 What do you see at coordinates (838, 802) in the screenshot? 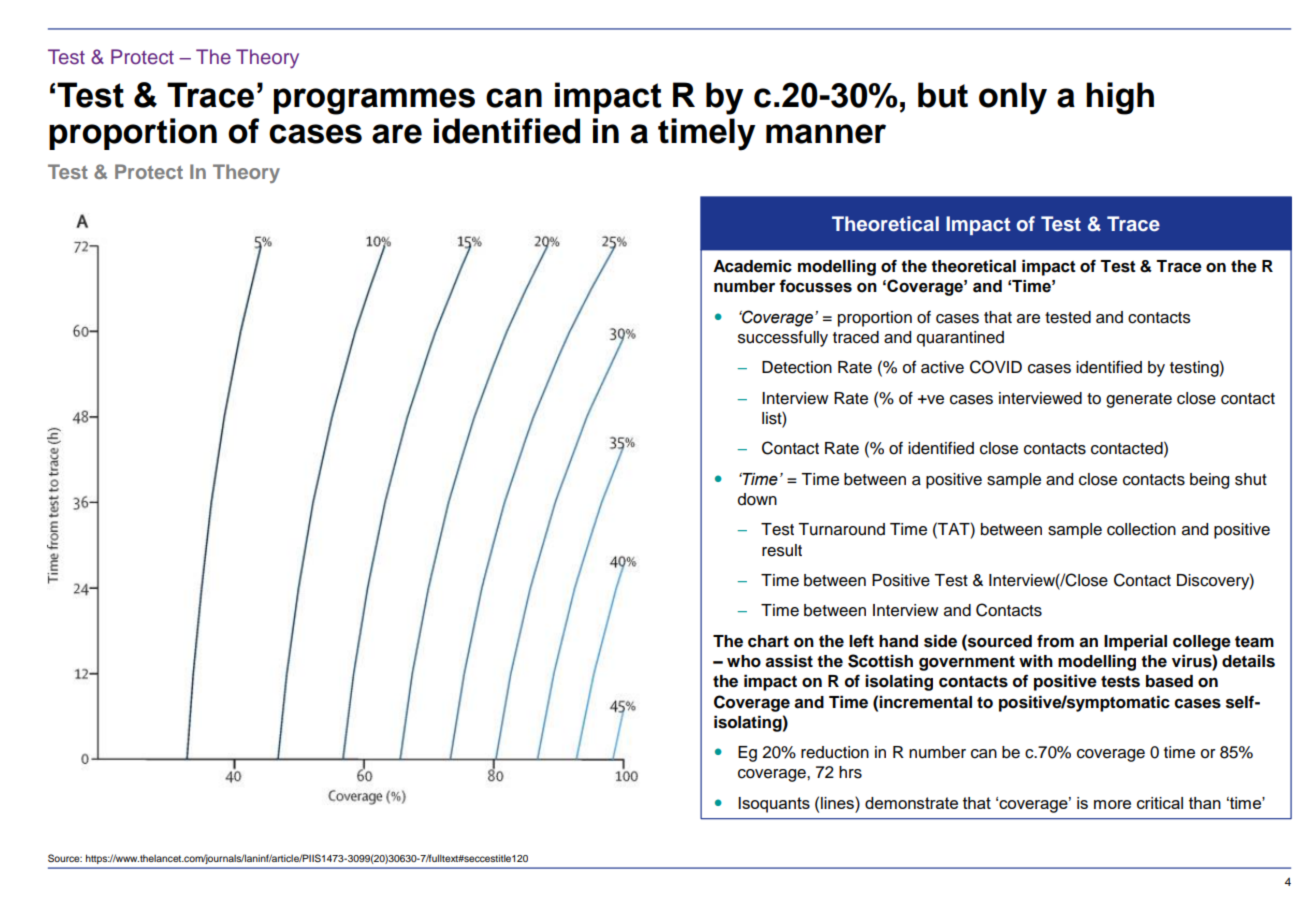
I see `lines` at bounding box center [838, 802].
